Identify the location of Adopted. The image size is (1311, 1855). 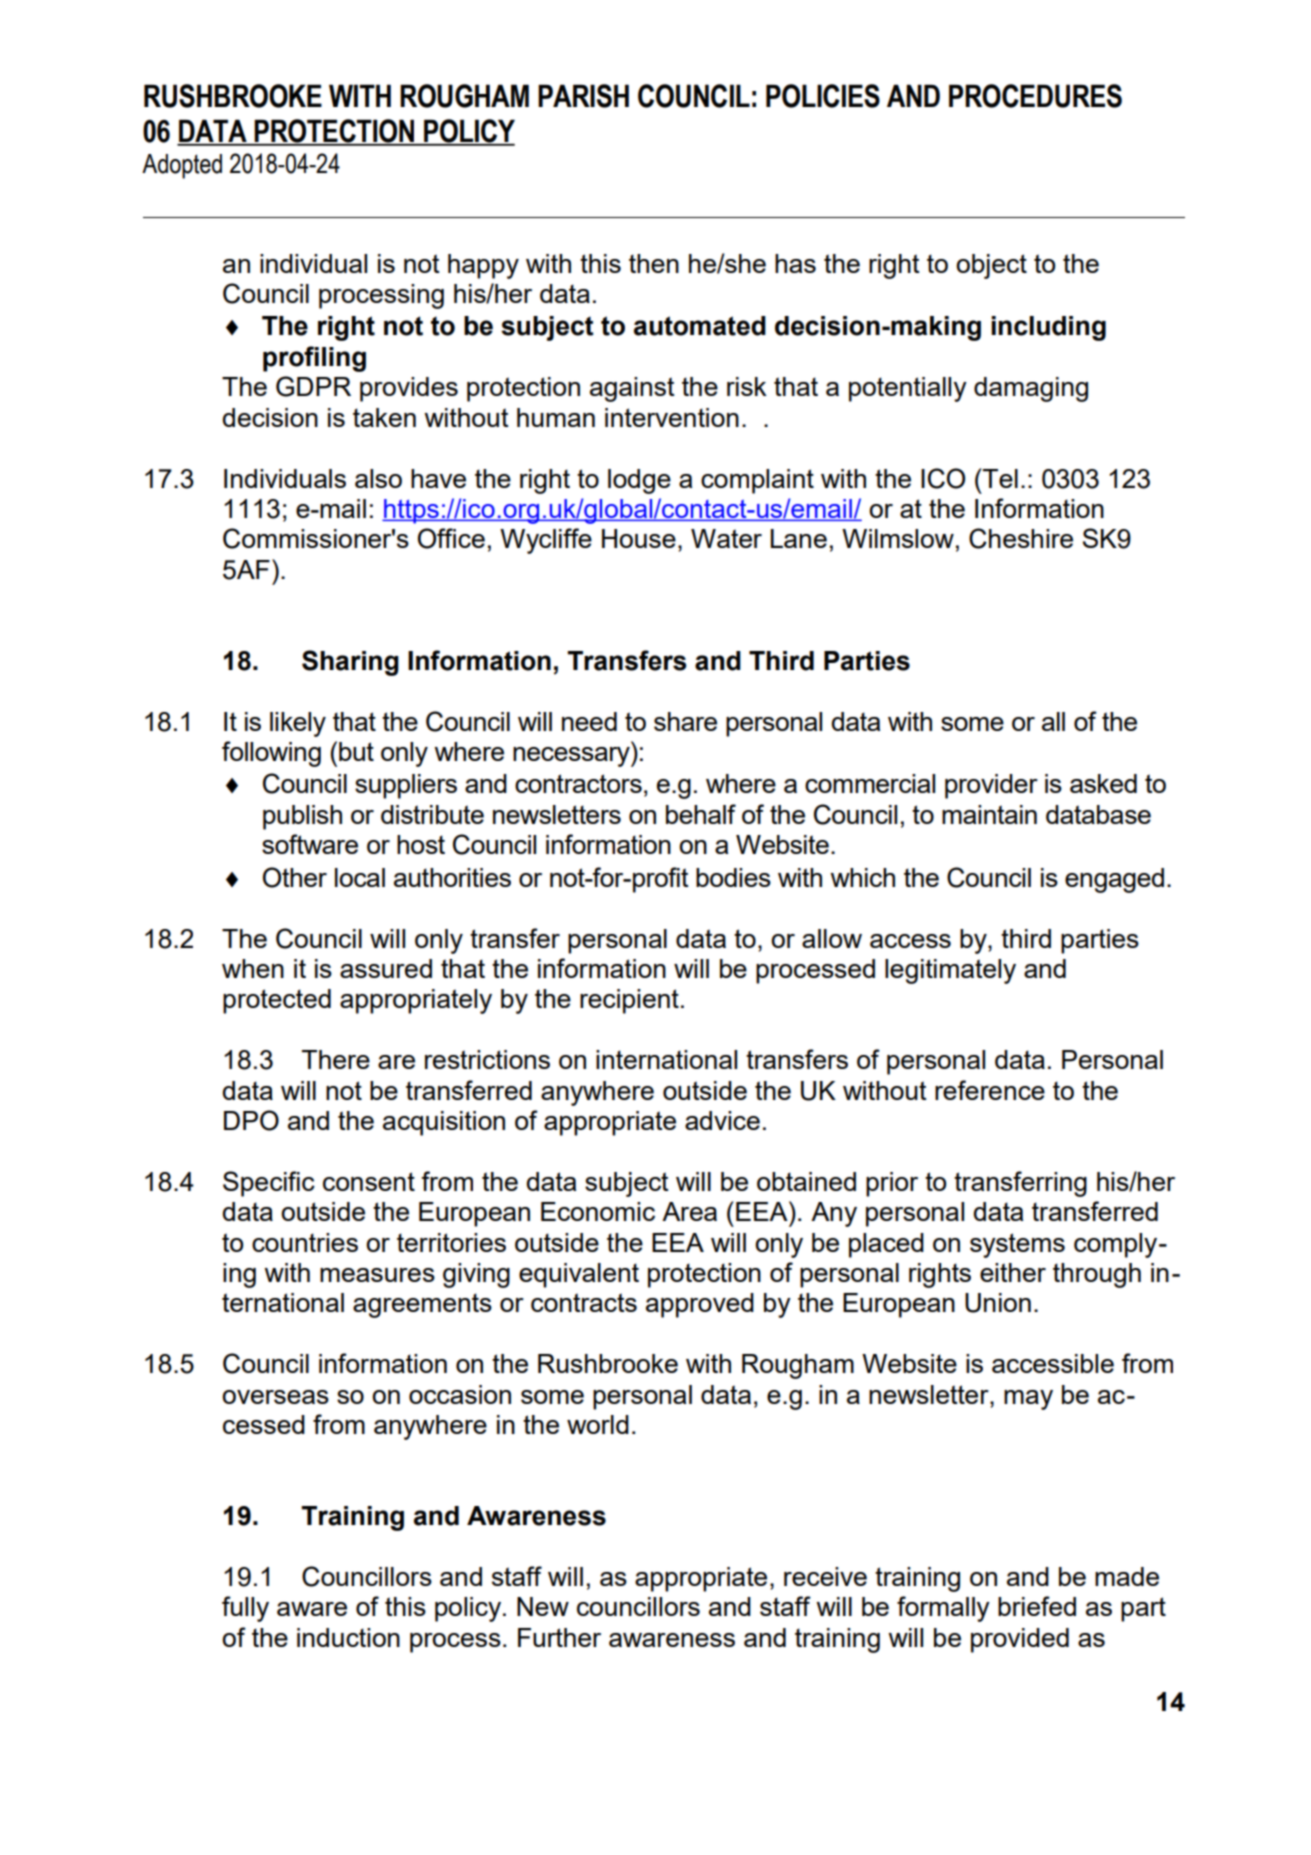
(182, 166).
